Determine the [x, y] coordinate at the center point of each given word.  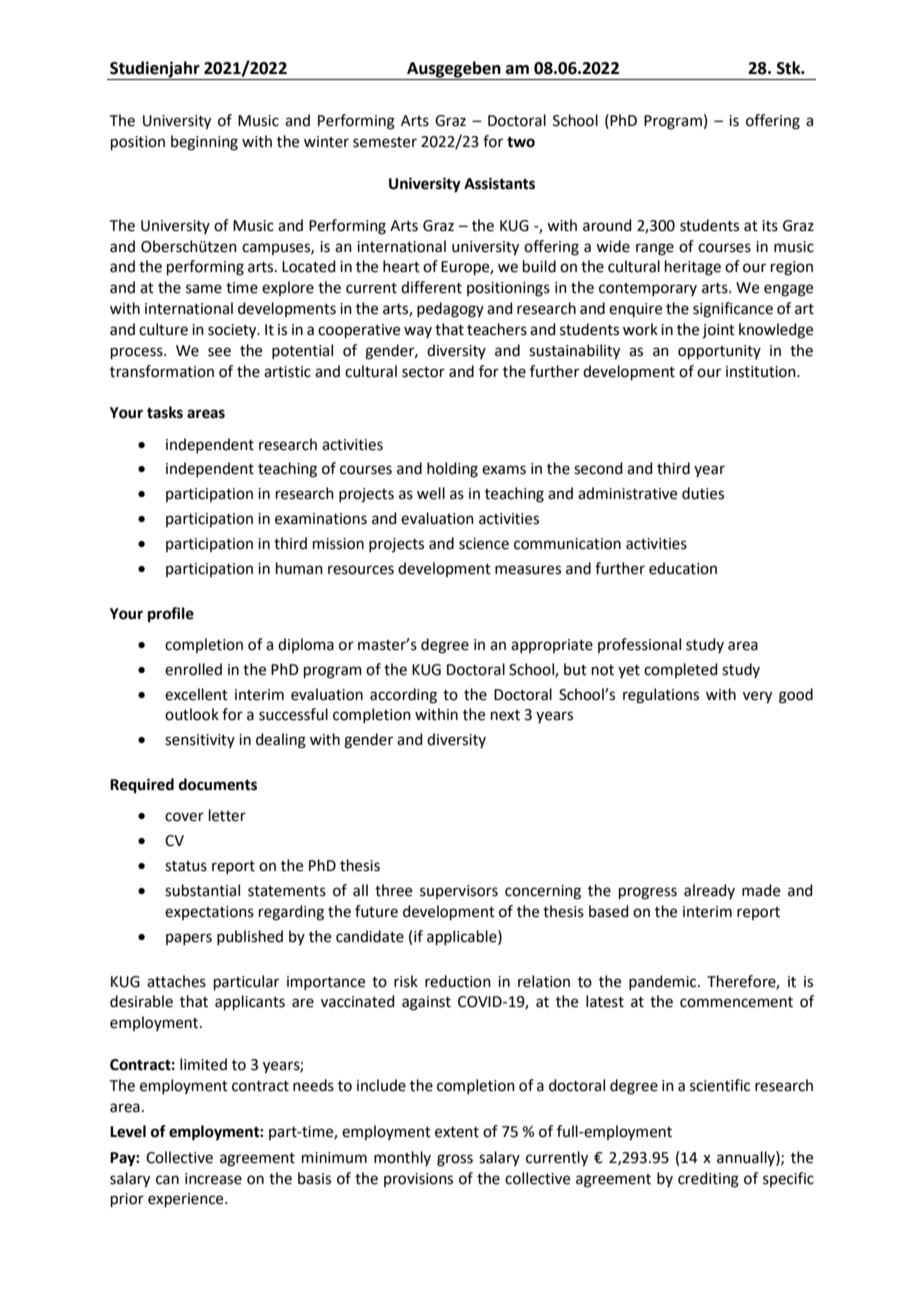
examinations [321, 519]
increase [213, 1179]
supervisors [459, 892]
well [431, 493]
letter [227, 815]
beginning [204, 143]
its [770, 226]
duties [703, 493]
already [709, 891]
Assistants [499, 183]
